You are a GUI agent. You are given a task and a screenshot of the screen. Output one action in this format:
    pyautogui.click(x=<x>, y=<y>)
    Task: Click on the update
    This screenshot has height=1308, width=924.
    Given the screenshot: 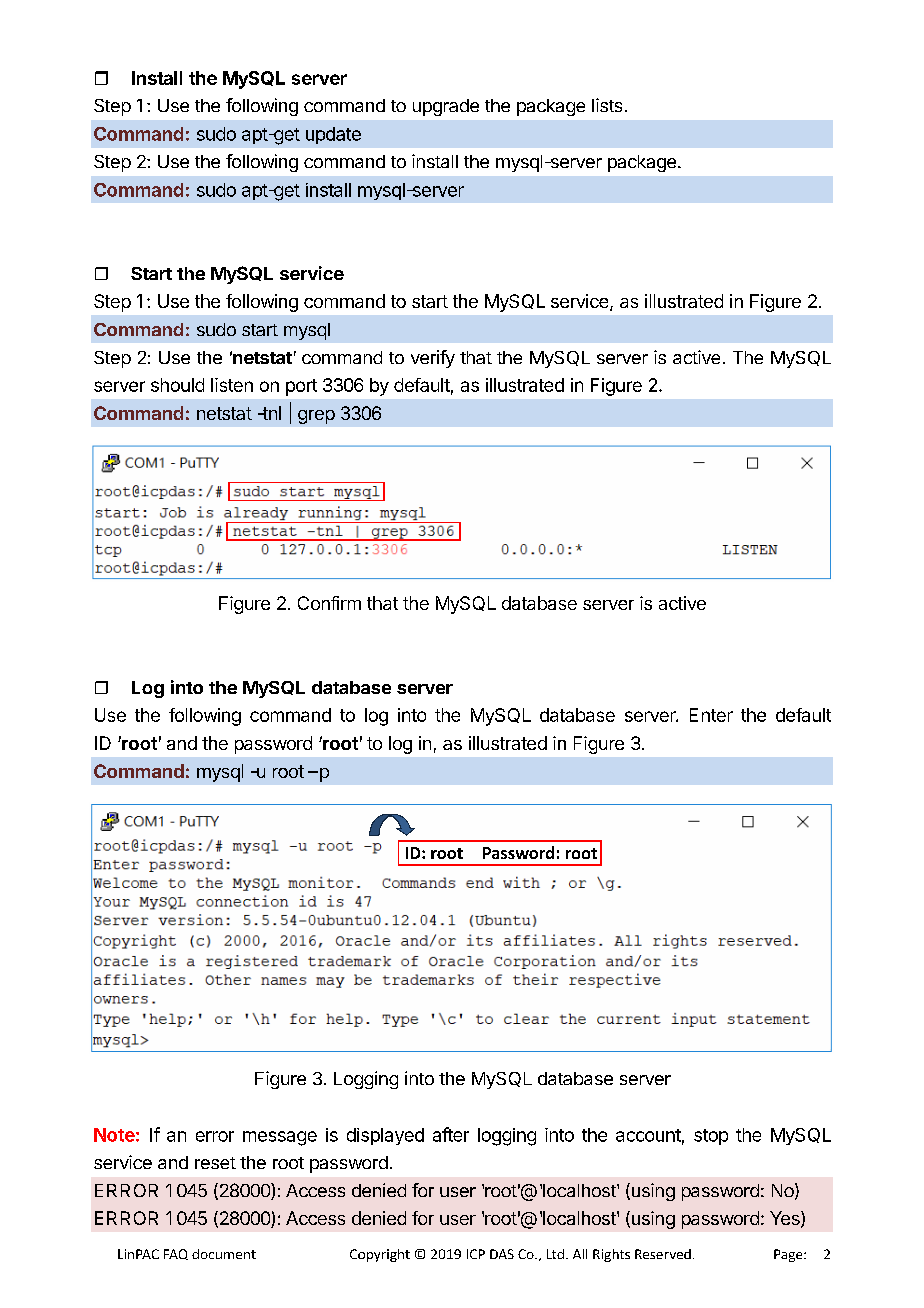 What is the action you would take?
    pyautogui.click(x=333, y=135)
